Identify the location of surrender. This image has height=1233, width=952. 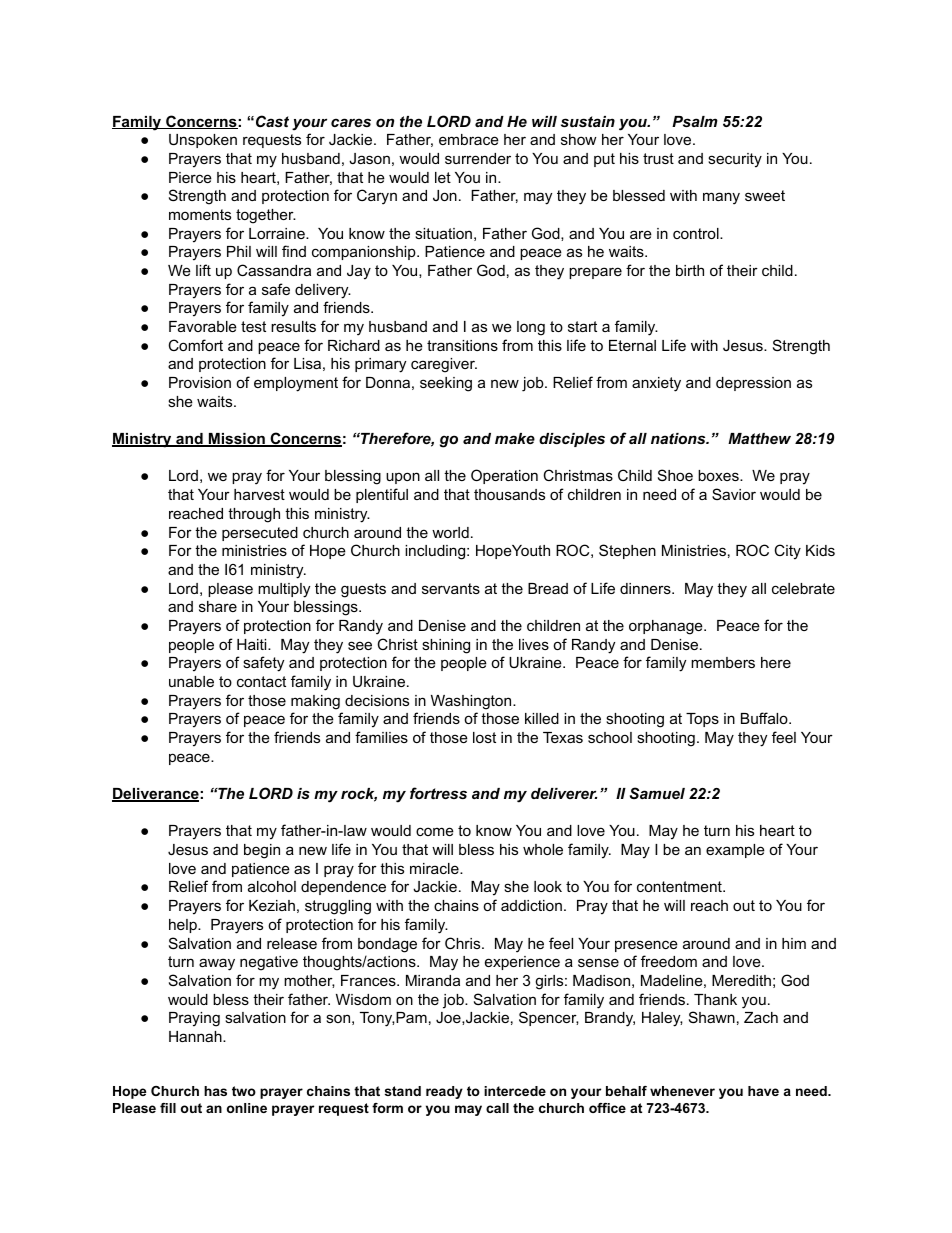
(478, 158).
